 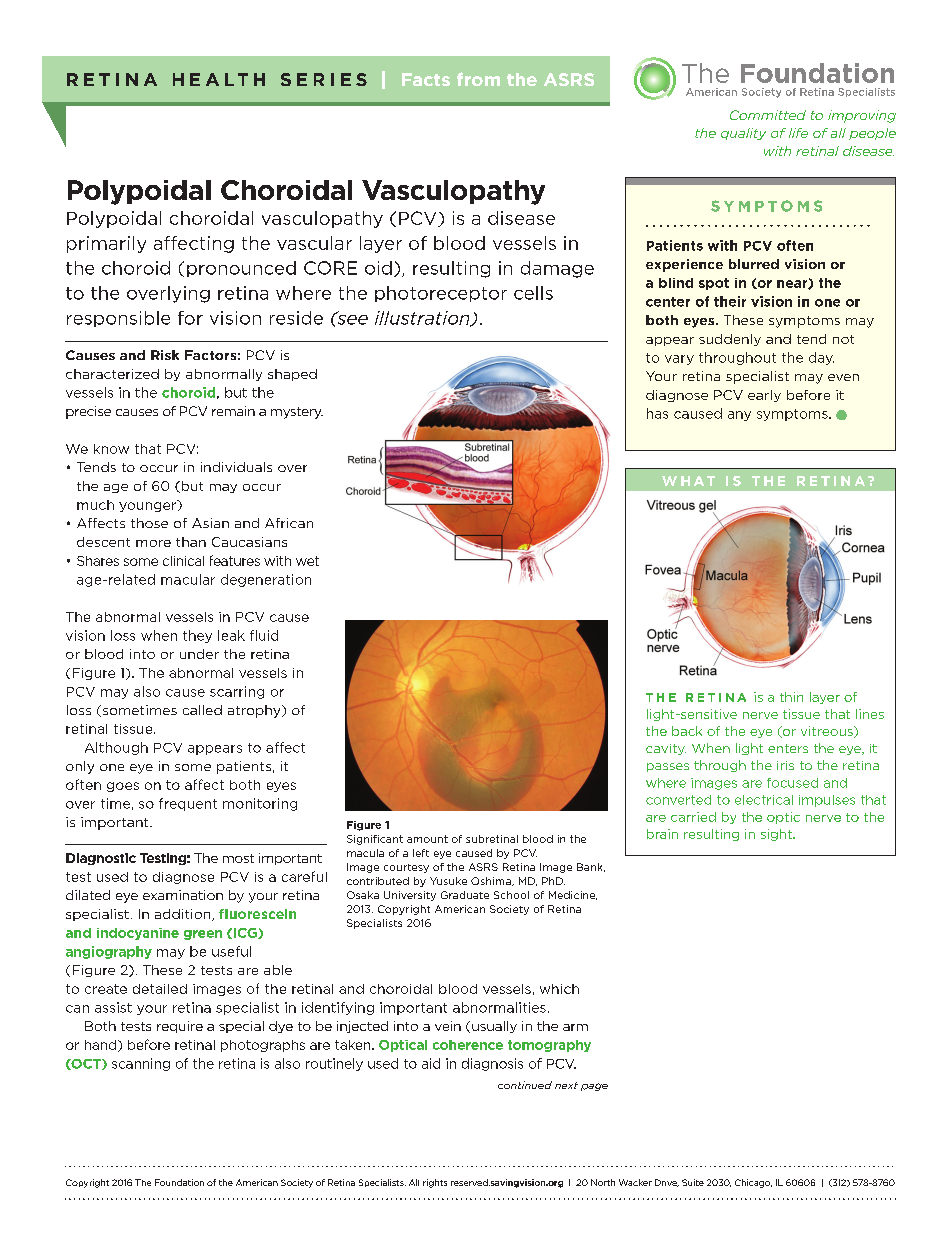 What do you see at coordinates (478, 79) in the screenshot?
I see `from` at bounding box center [478, 79].
